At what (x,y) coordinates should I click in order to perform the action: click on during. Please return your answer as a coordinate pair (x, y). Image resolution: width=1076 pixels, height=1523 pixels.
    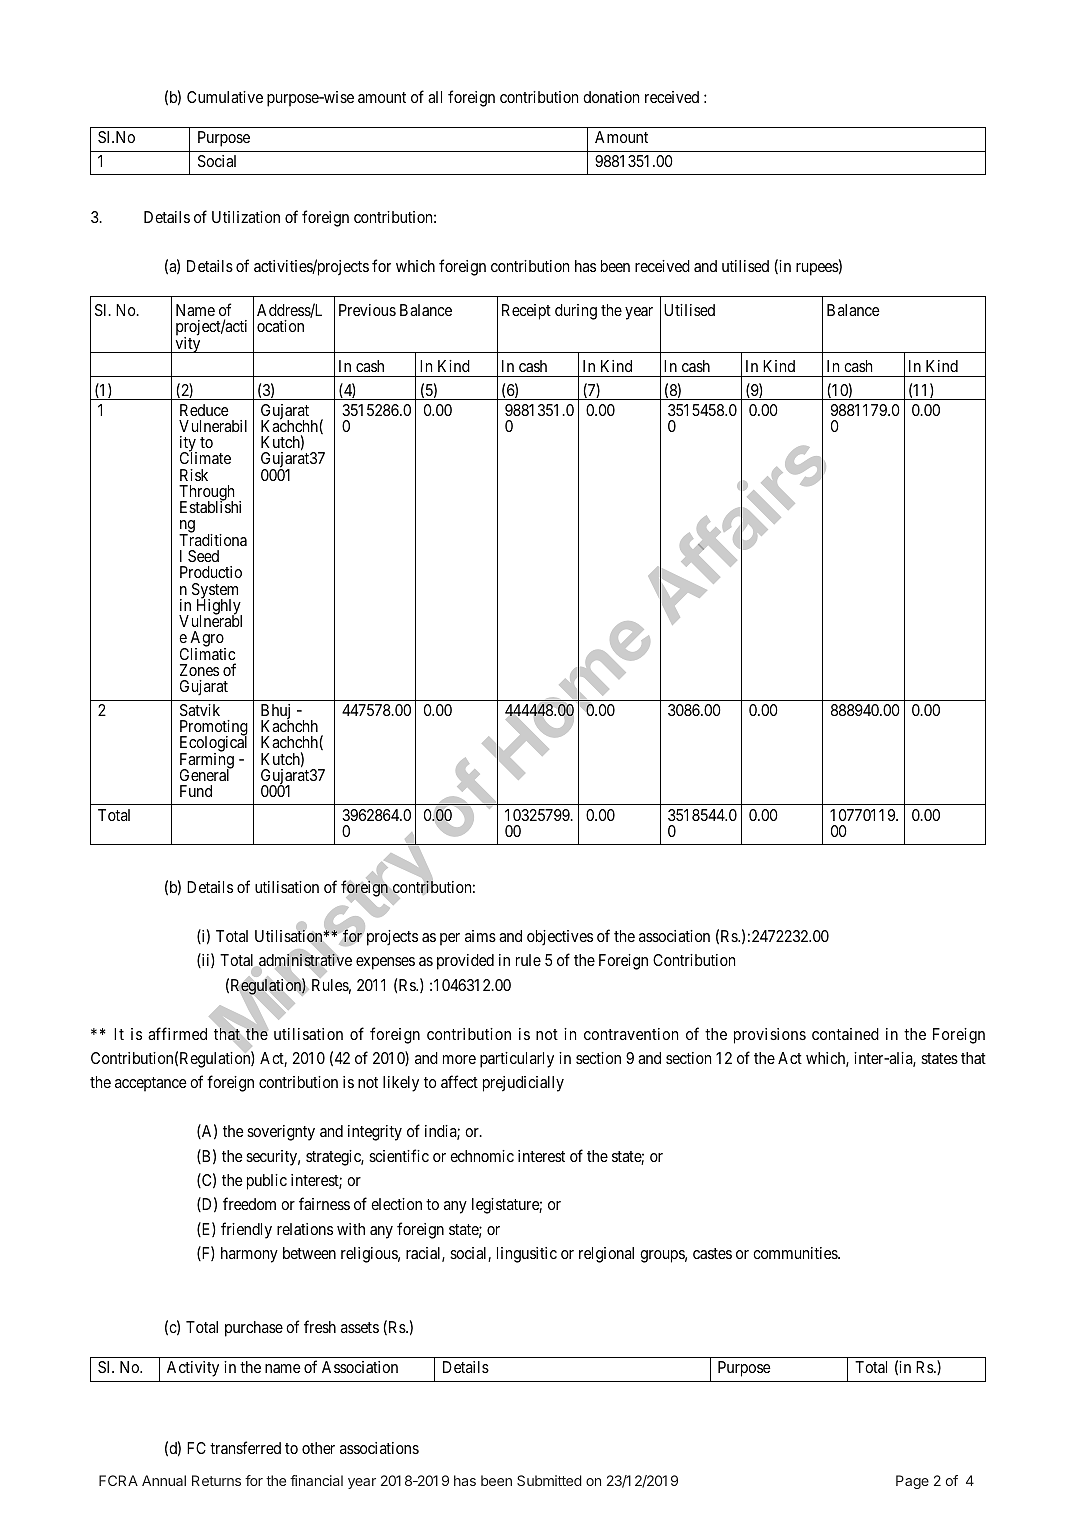
    Looking at the image, I should click on (576, 312).
